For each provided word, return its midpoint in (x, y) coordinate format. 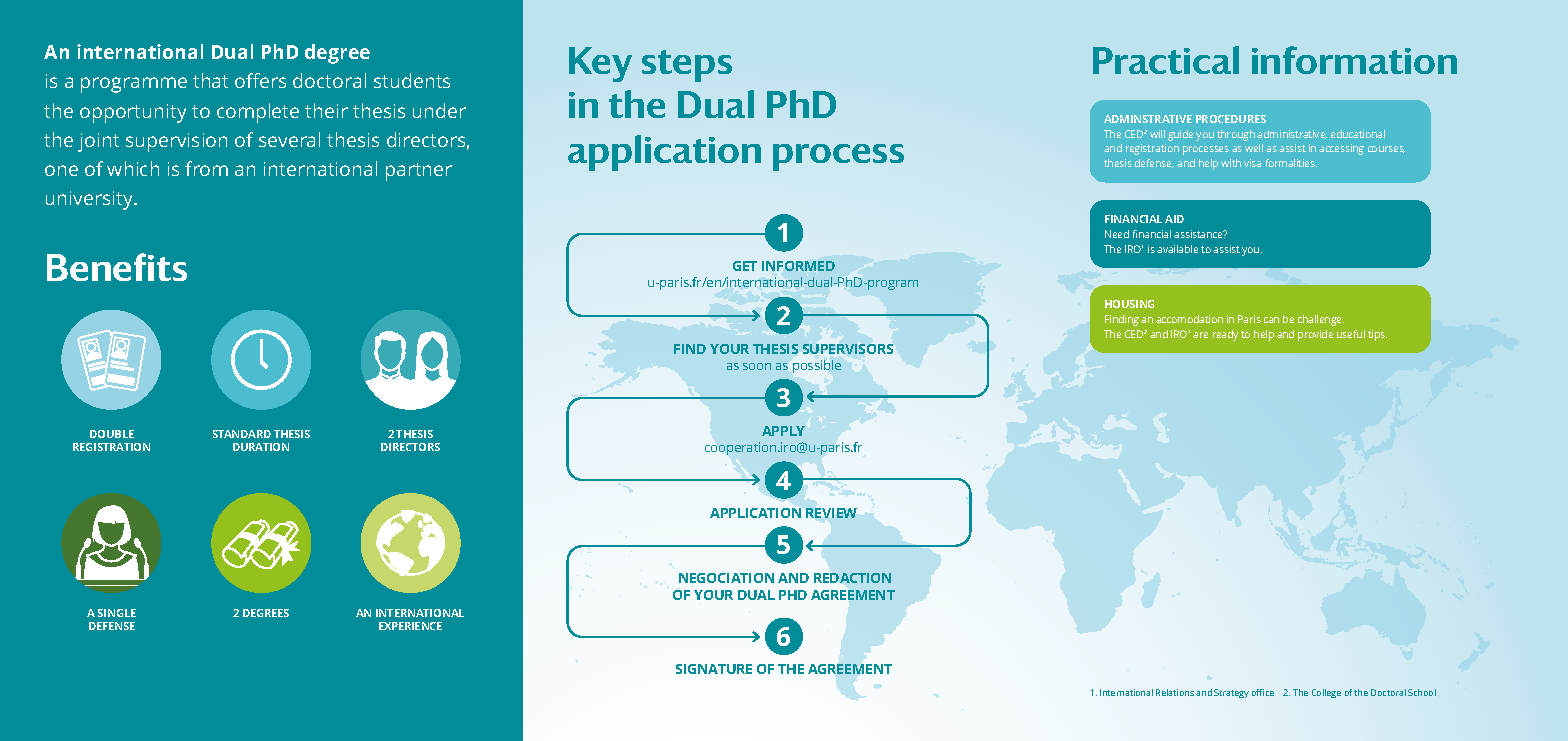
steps (687, 66)
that (210, 80)
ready (1225, 335)
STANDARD (242, 434)
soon (757, 366)
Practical (1166, 60)
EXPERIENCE (410, 626)
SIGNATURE (714, 669)
